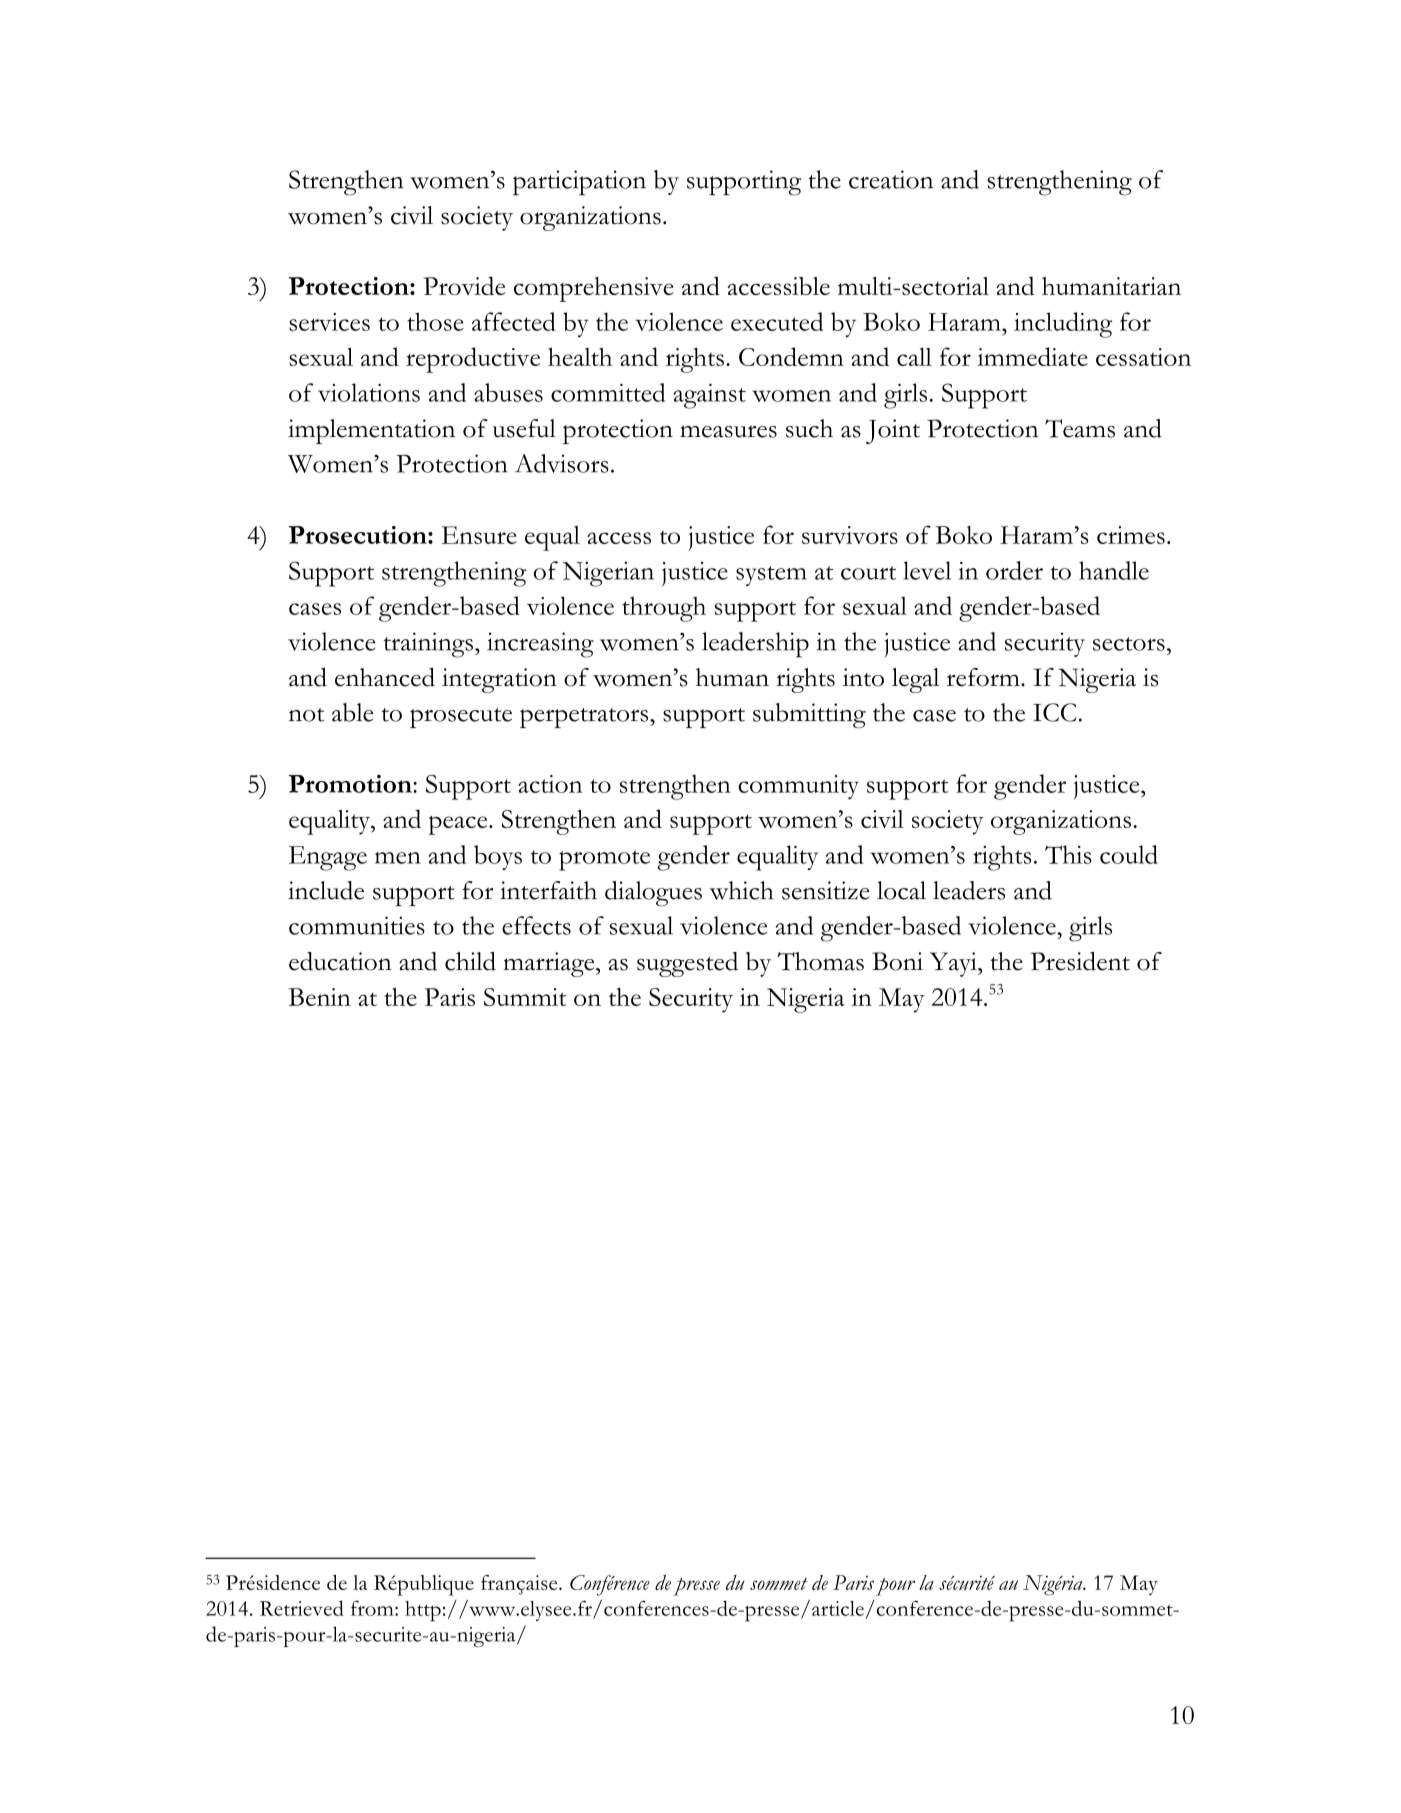  What do you see at coordinates (687, 964) in the page?
I see `suggested` at bounding box center [687, 964].
